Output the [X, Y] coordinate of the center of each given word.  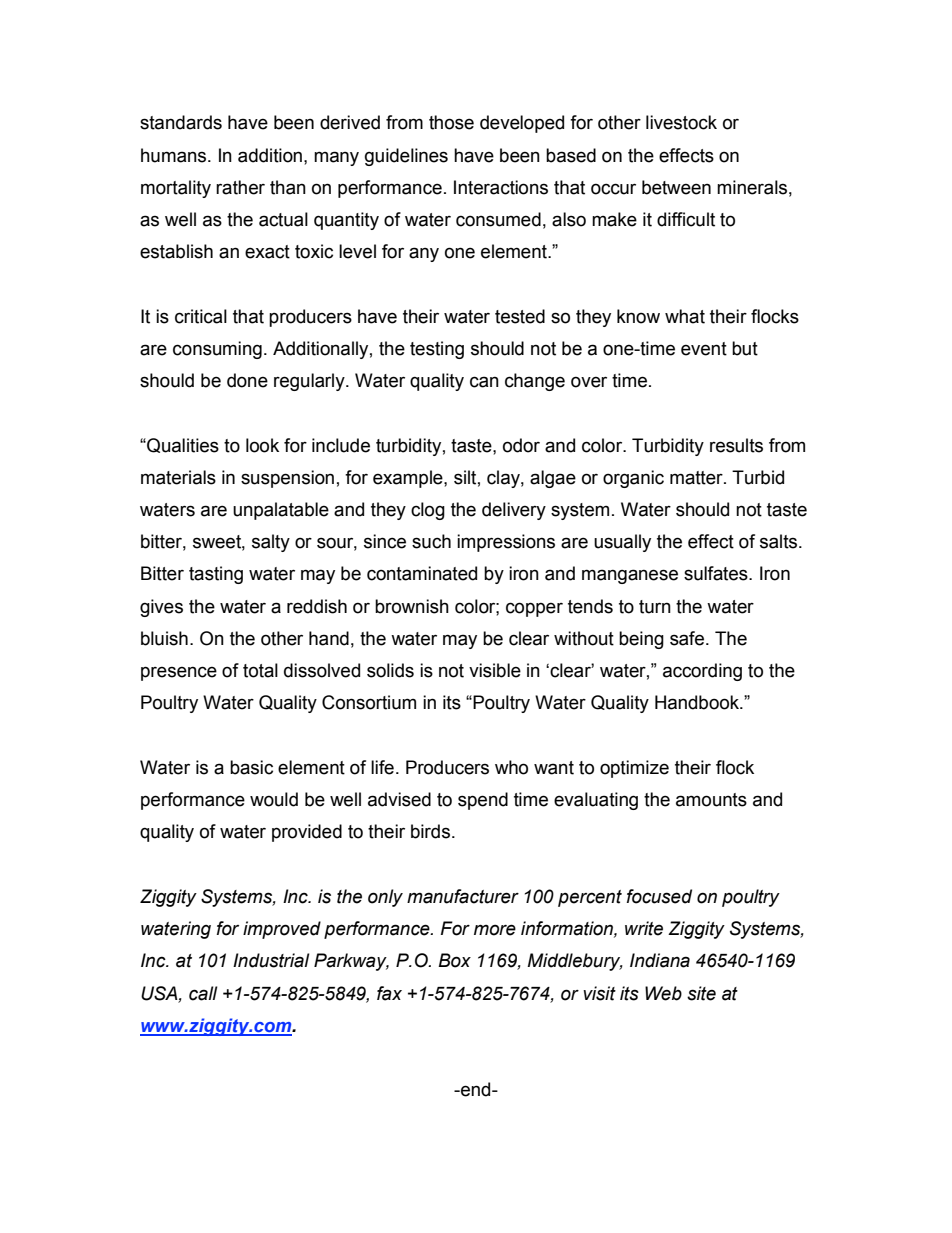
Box [454, 960]
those [451, 122]
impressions [506, 543]
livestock [681, 122]
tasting [216, 575]
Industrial [271, 960]
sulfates [717, 573]
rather [240, 187]
